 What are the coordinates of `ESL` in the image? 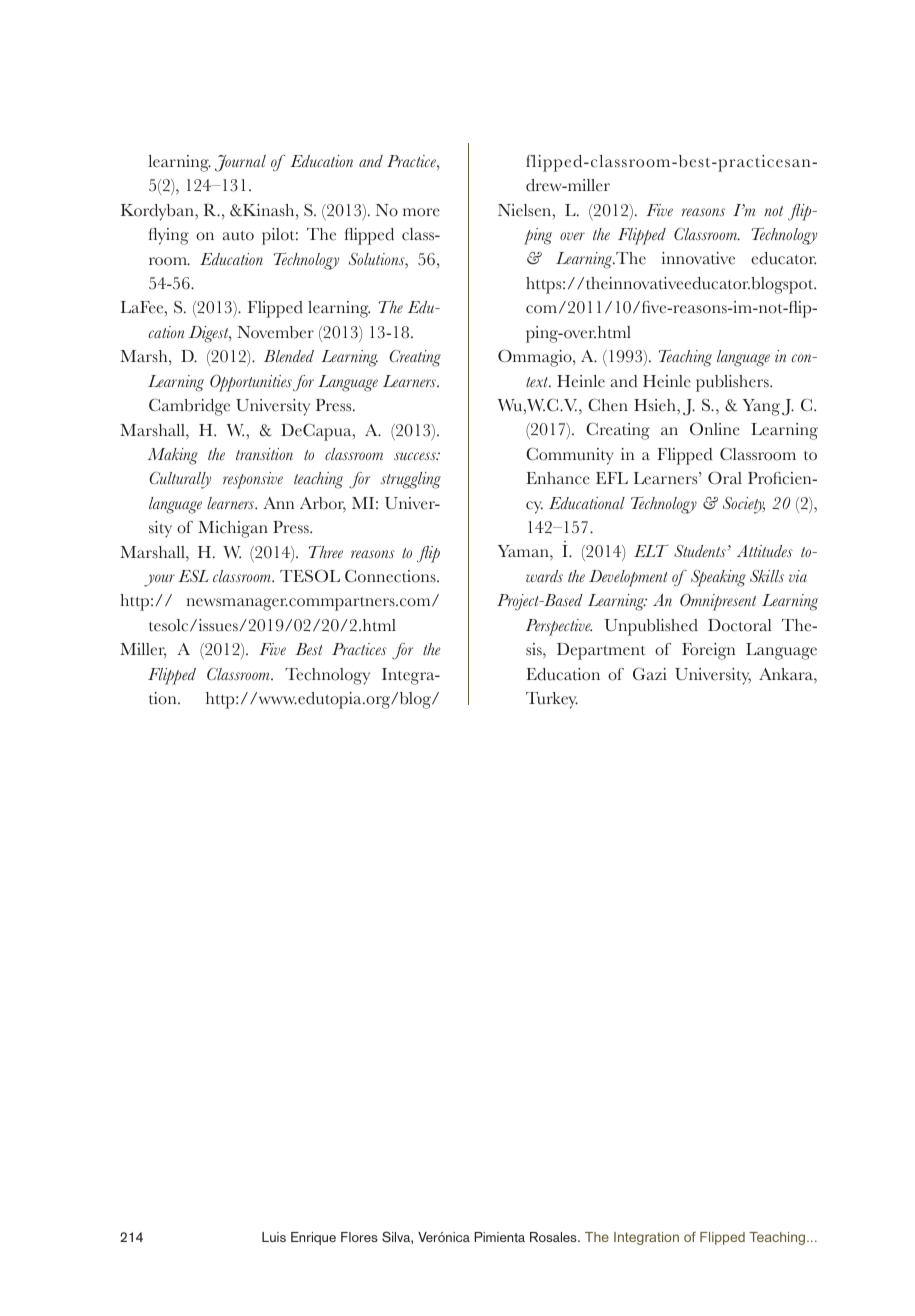 It's located at (193, 576).
